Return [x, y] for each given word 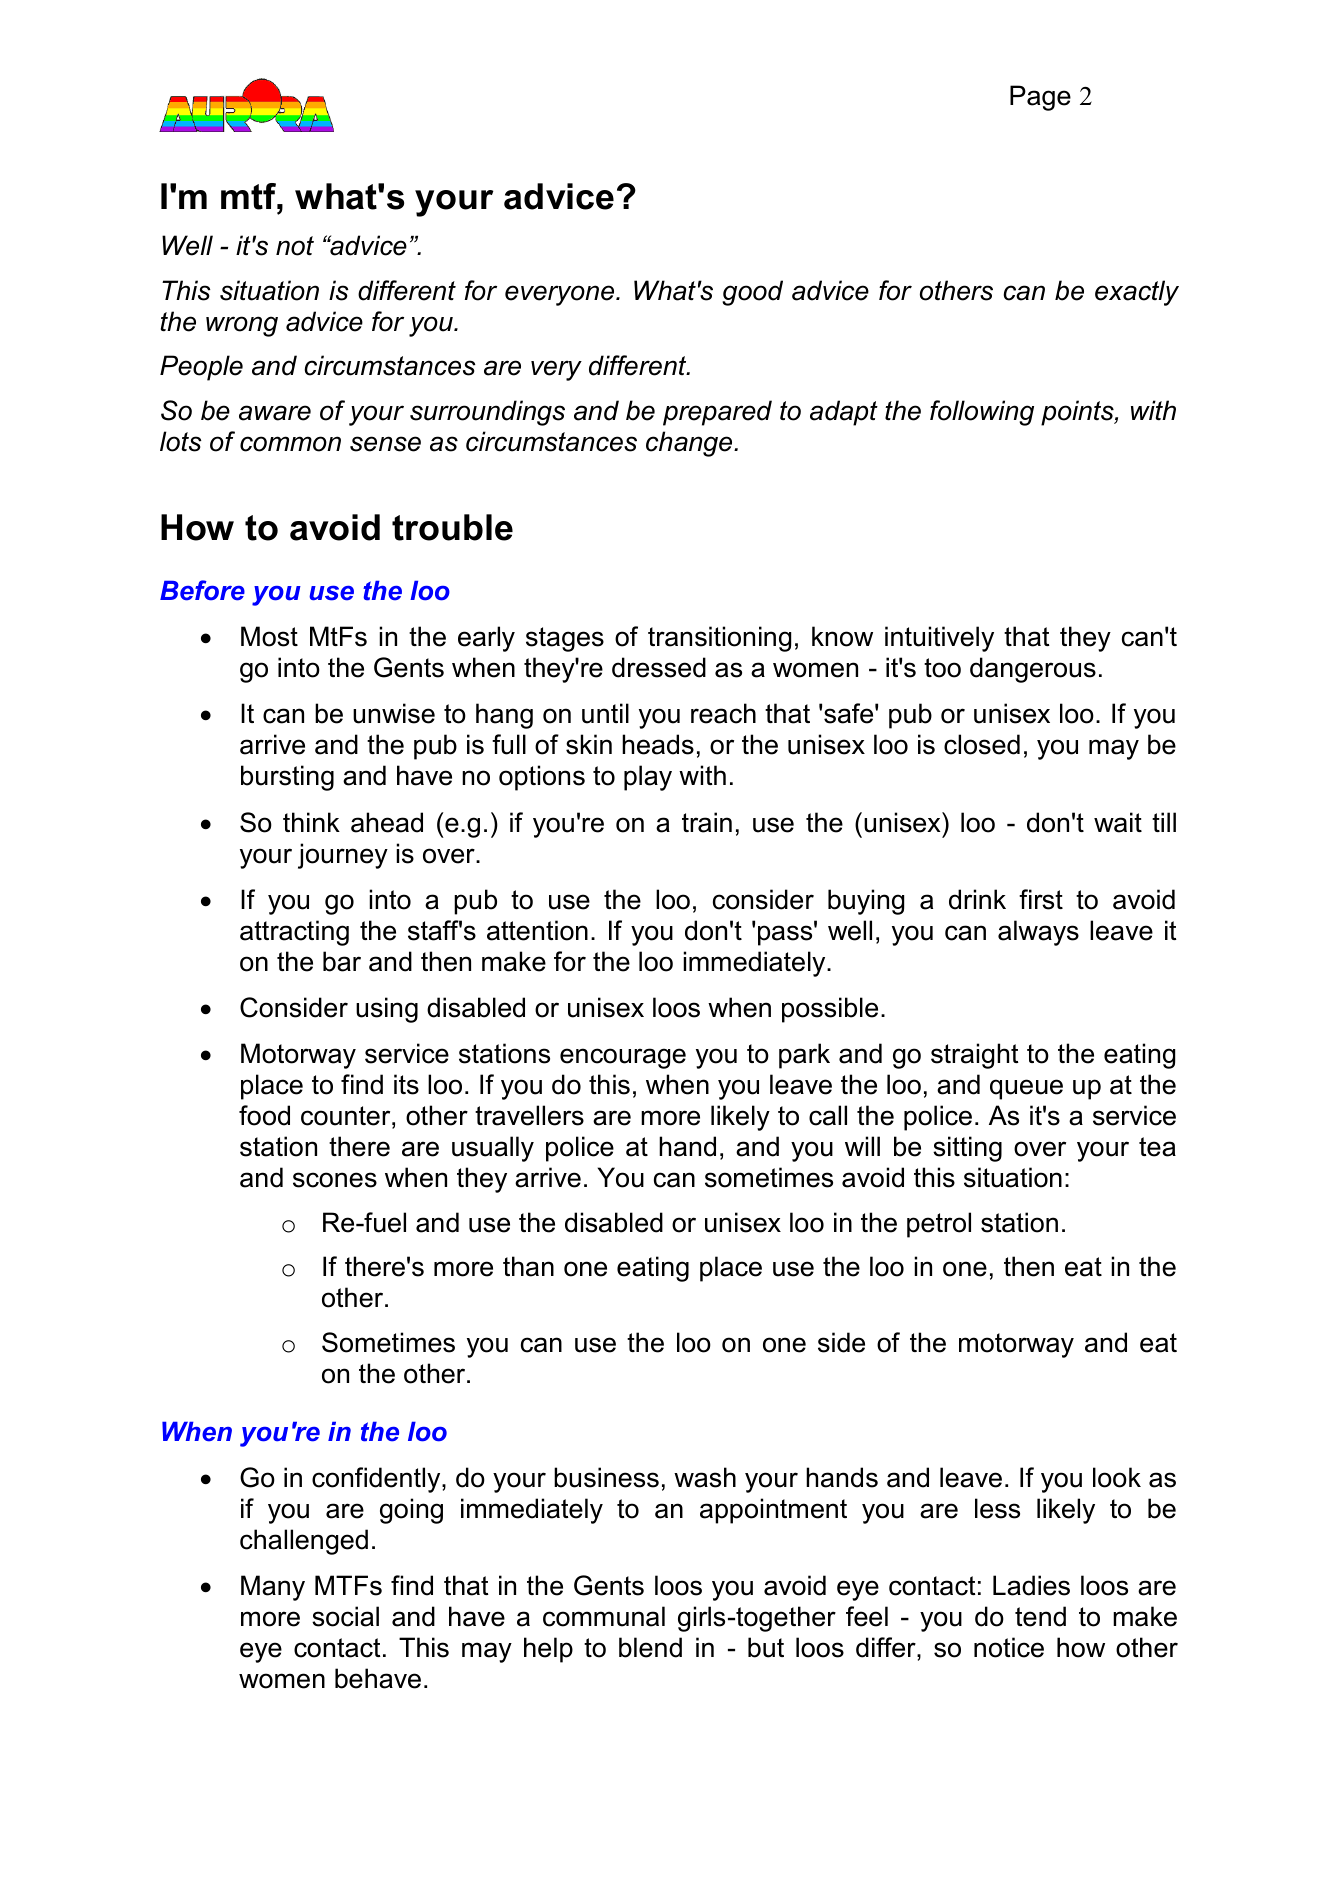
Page [1040, 98]
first [1041, 899]
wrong [242, 326]
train [707, 822]
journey [343, 856]
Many [273, 1588]
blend [650, 1647]
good [752, 293]
